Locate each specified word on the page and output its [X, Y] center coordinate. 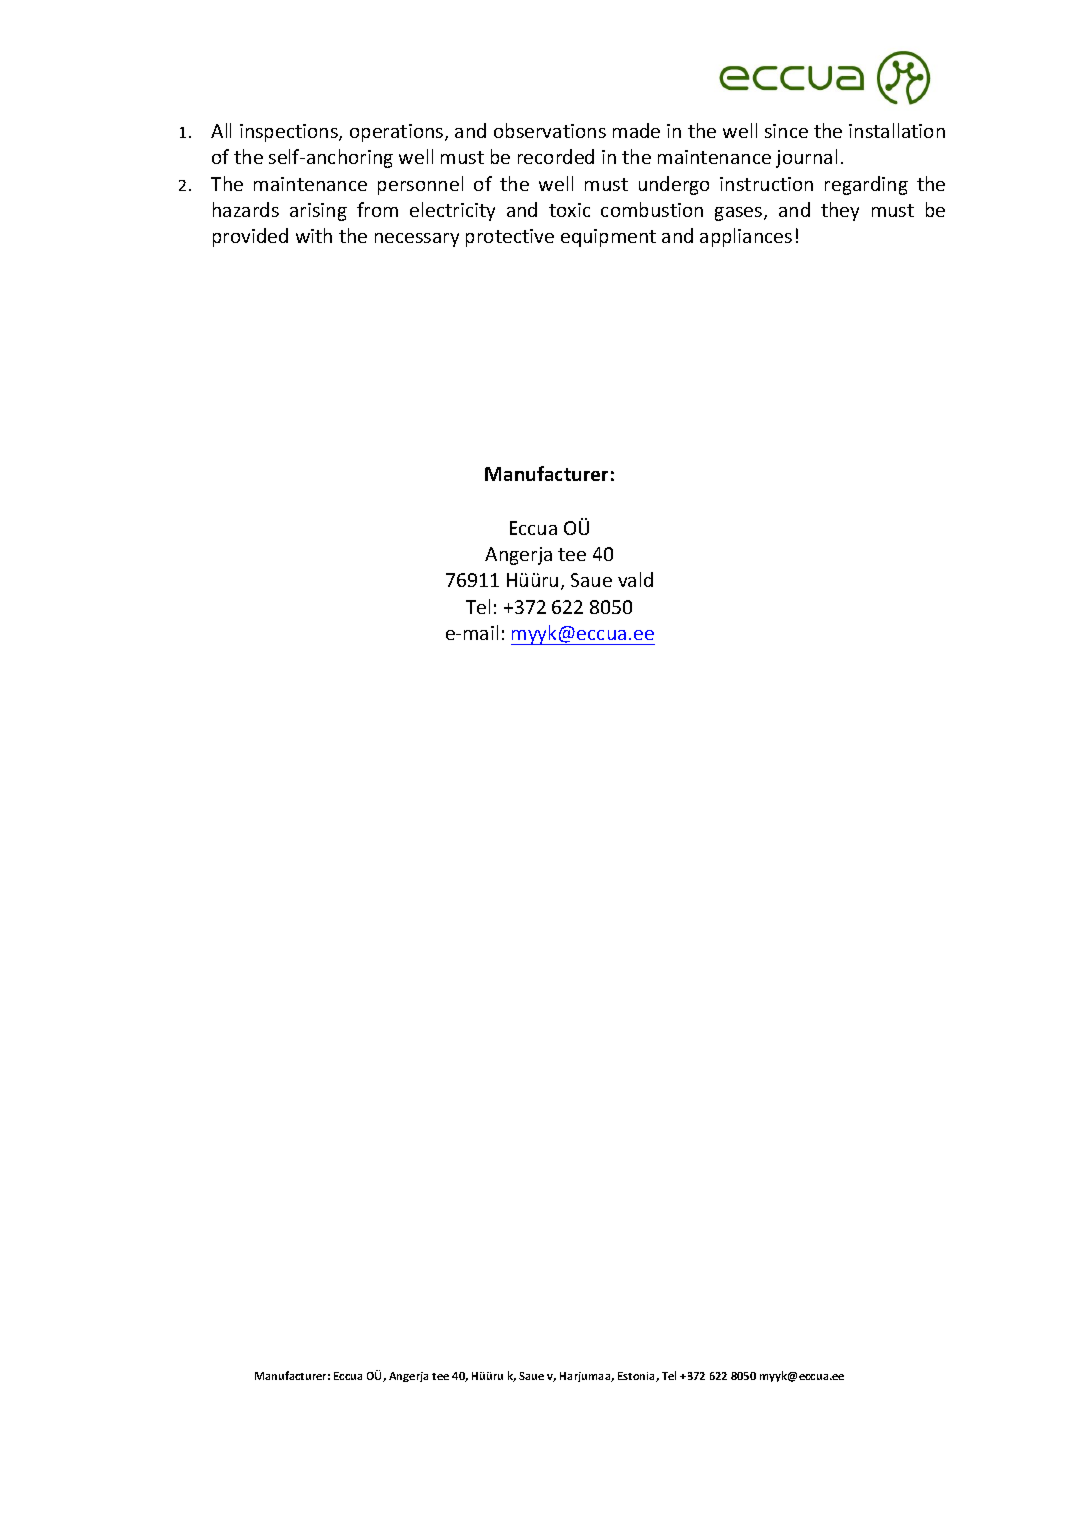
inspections [290, 133]
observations [550, 130]
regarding [866, 185]
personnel [420, 185]
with [314, 235]
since [786, 131]
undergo [674, 185]
